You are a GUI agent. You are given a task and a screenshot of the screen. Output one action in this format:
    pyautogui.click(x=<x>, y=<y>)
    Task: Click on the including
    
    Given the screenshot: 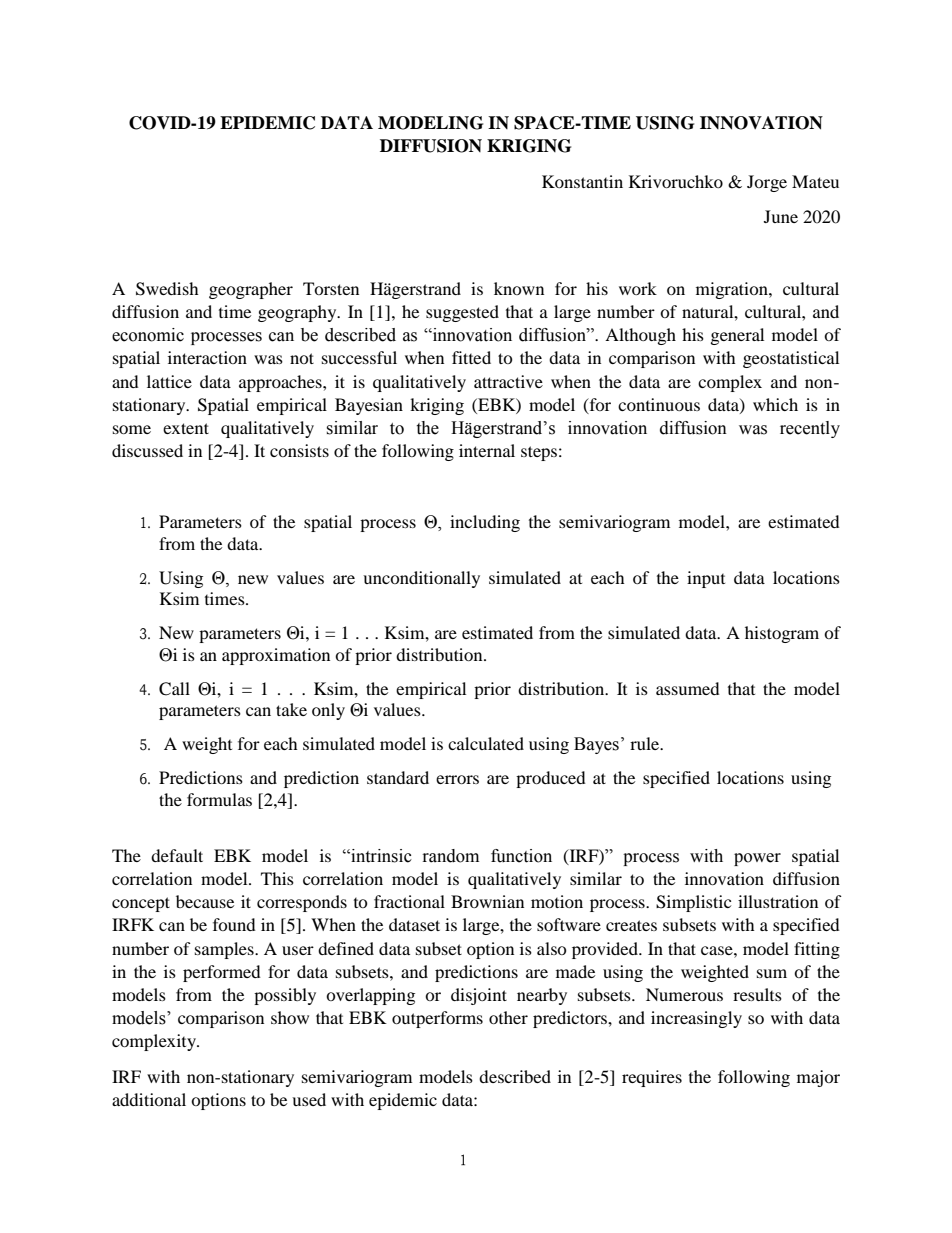 What is the action you would take?
    pyautogui.click(x=485, y=523)
